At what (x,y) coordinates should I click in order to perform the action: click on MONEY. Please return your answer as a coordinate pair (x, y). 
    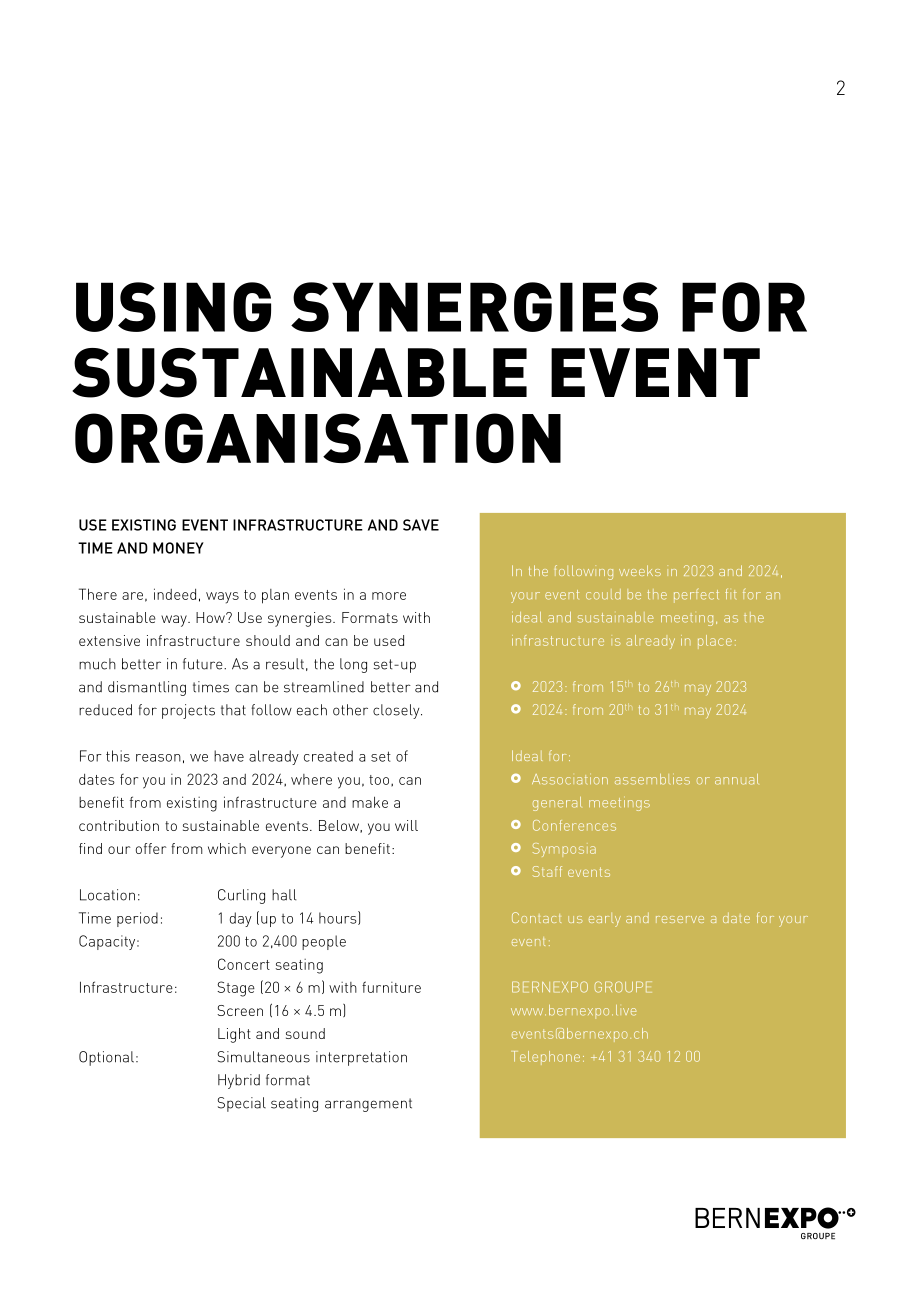
    Looking at the image, I should click on (178, 548).
